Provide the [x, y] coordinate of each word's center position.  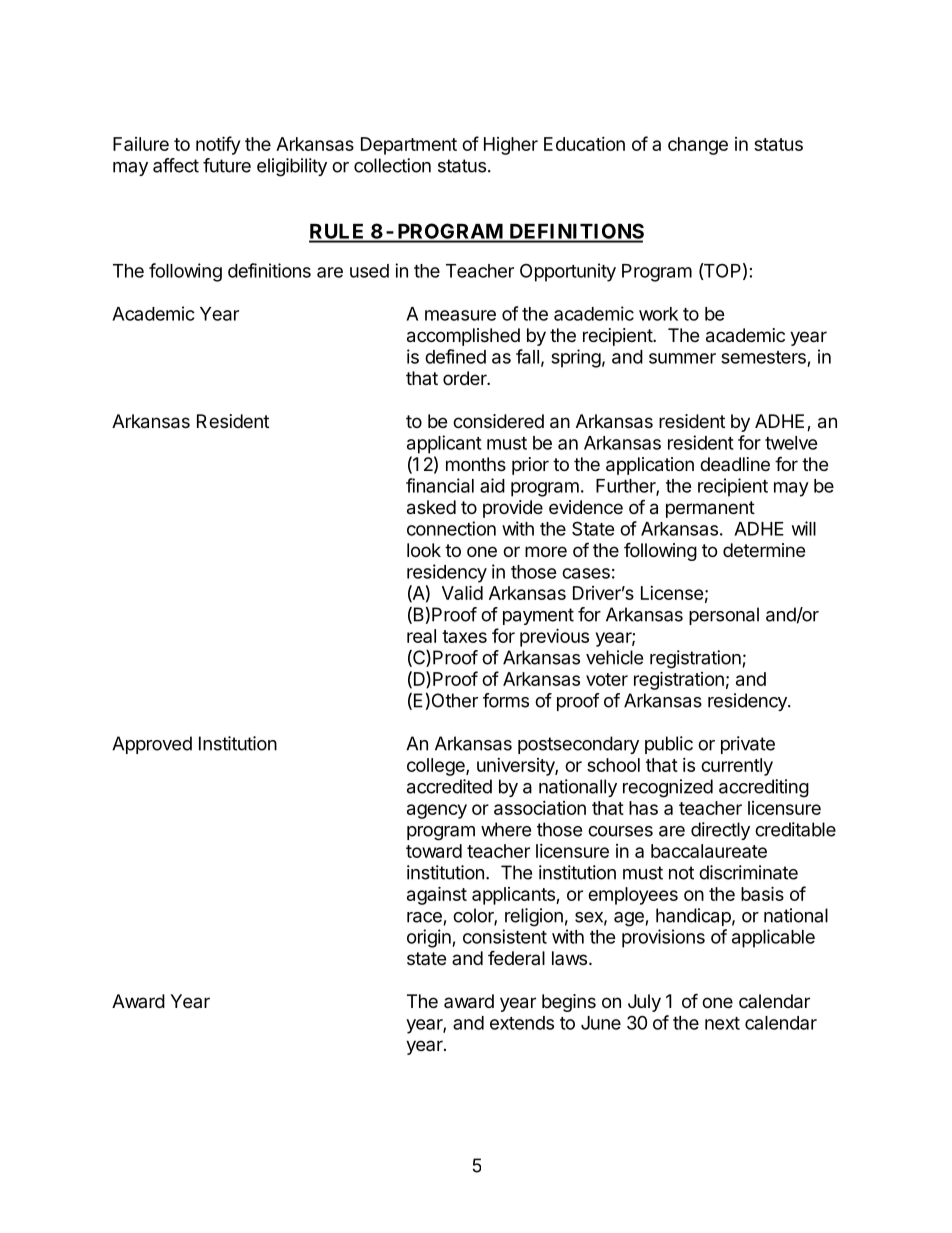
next [722, 1023]
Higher [511, 146]
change [698, 146]
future [227, 165]
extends [522, 1023]
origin [430, 938]
